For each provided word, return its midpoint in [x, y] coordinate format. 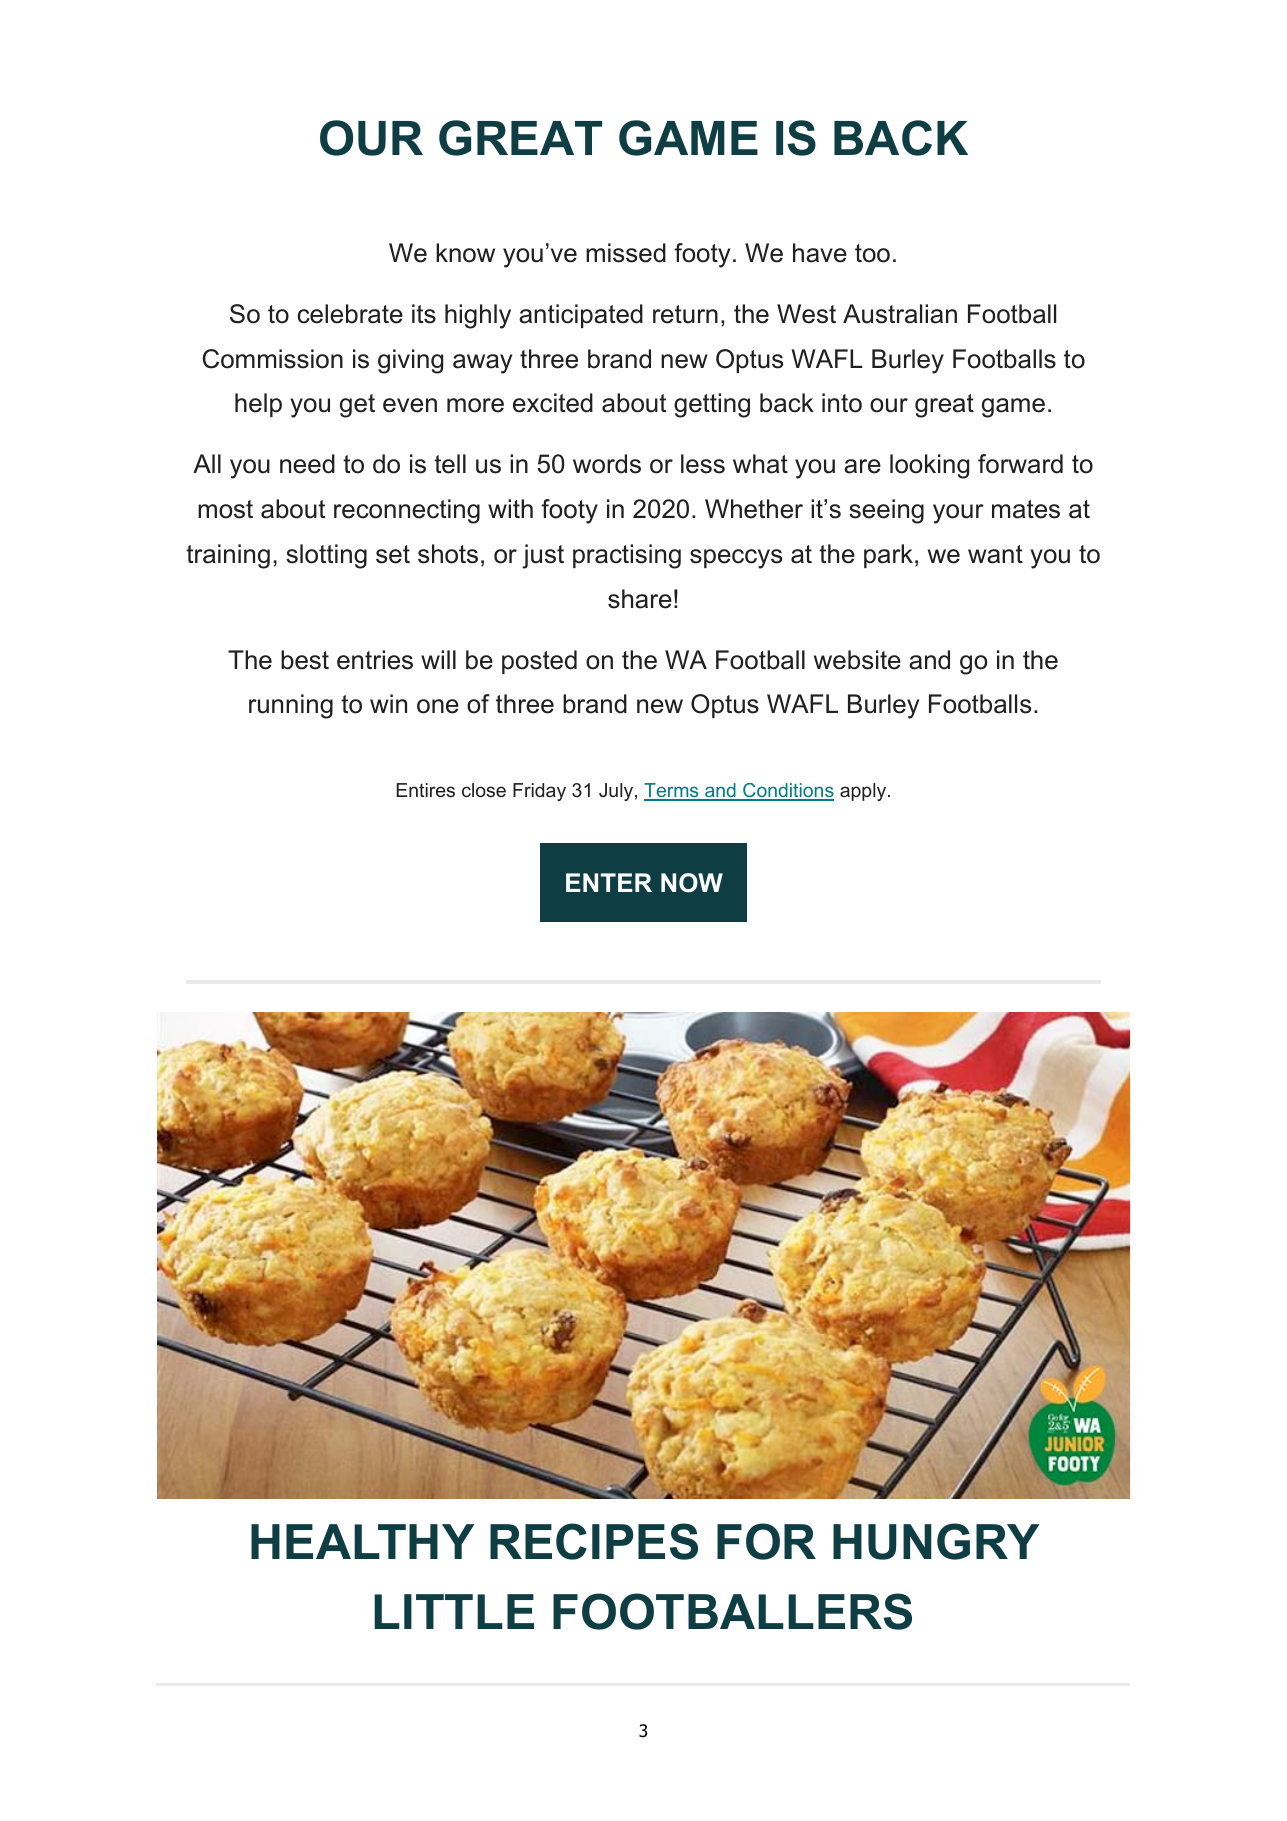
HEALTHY [362, 1541]
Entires [425, 790]
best [305, 660]
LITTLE [454, 1611]
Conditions [787, 791]
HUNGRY [936, 1541]
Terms [672, 791]
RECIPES [594, 1541]
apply [864, 792]
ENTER [609, 882]
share [640, 599]
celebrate [350, 314]
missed [626, 253]
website [857, 660]
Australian [900, 314]
